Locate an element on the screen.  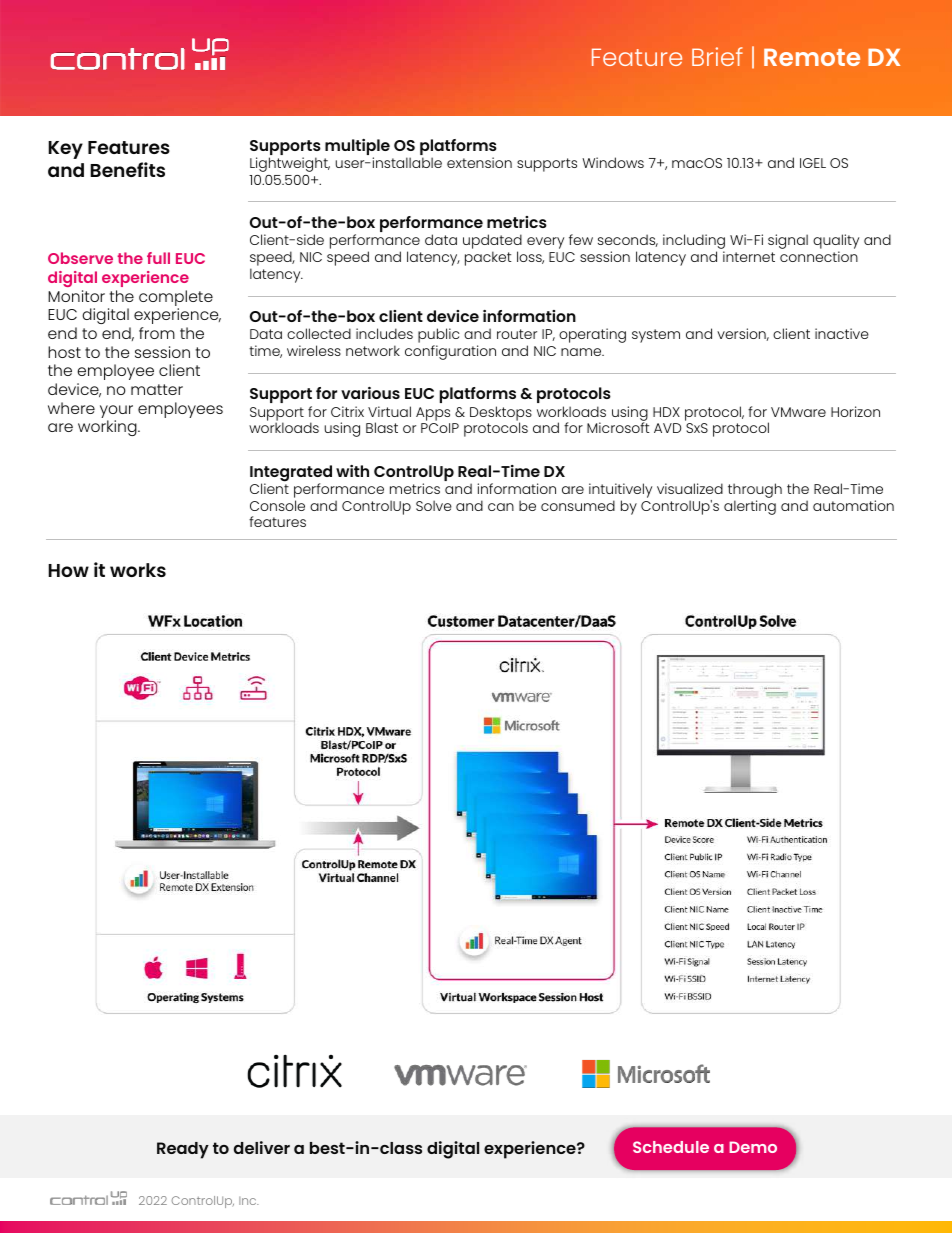
Ready is located at coordinates (183, 1150).
